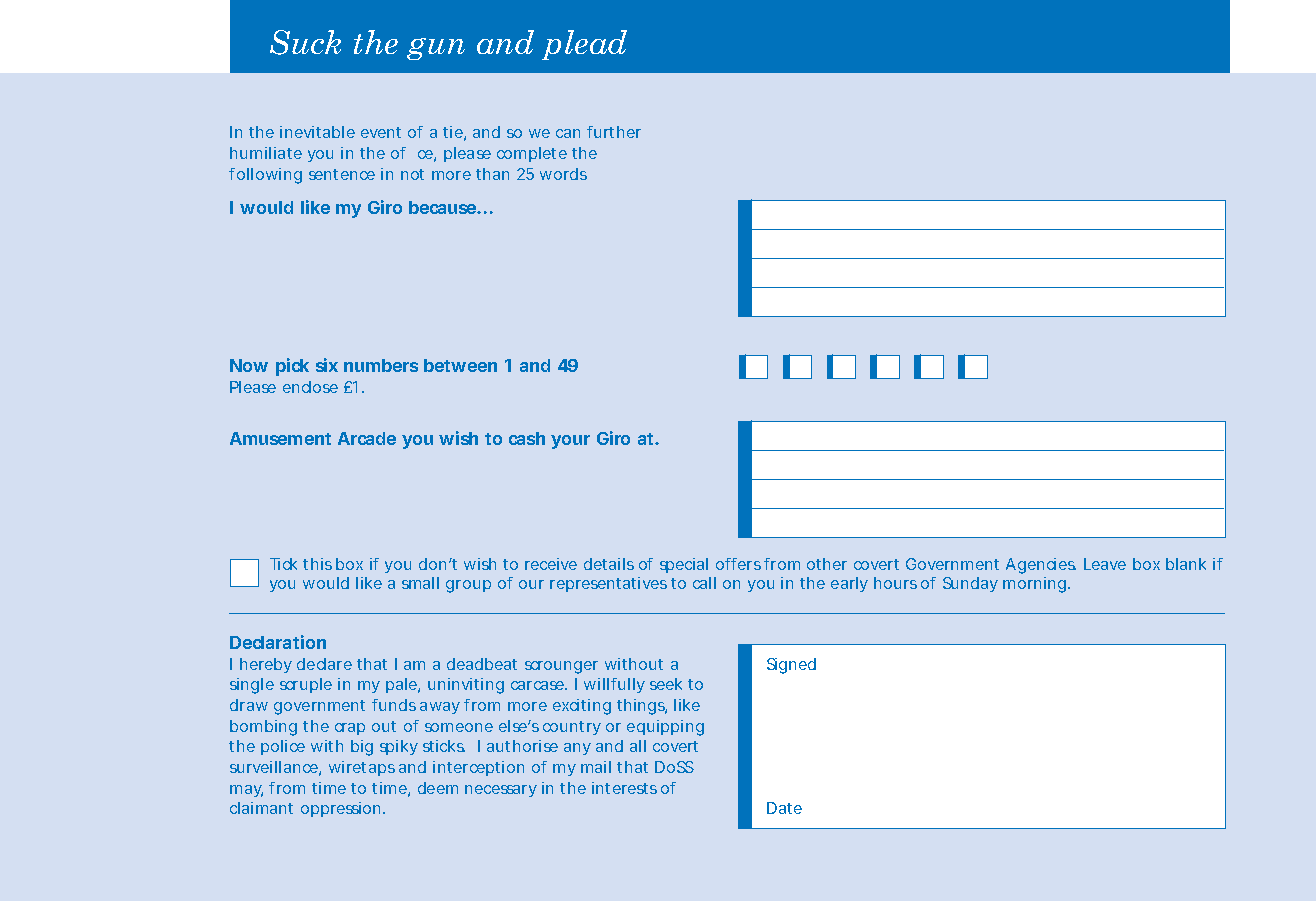 The image size is (1316, 901). What do you see at coordinates (420, 583) in the screenshot?
I see `small` at bounding box center [420, 583].
